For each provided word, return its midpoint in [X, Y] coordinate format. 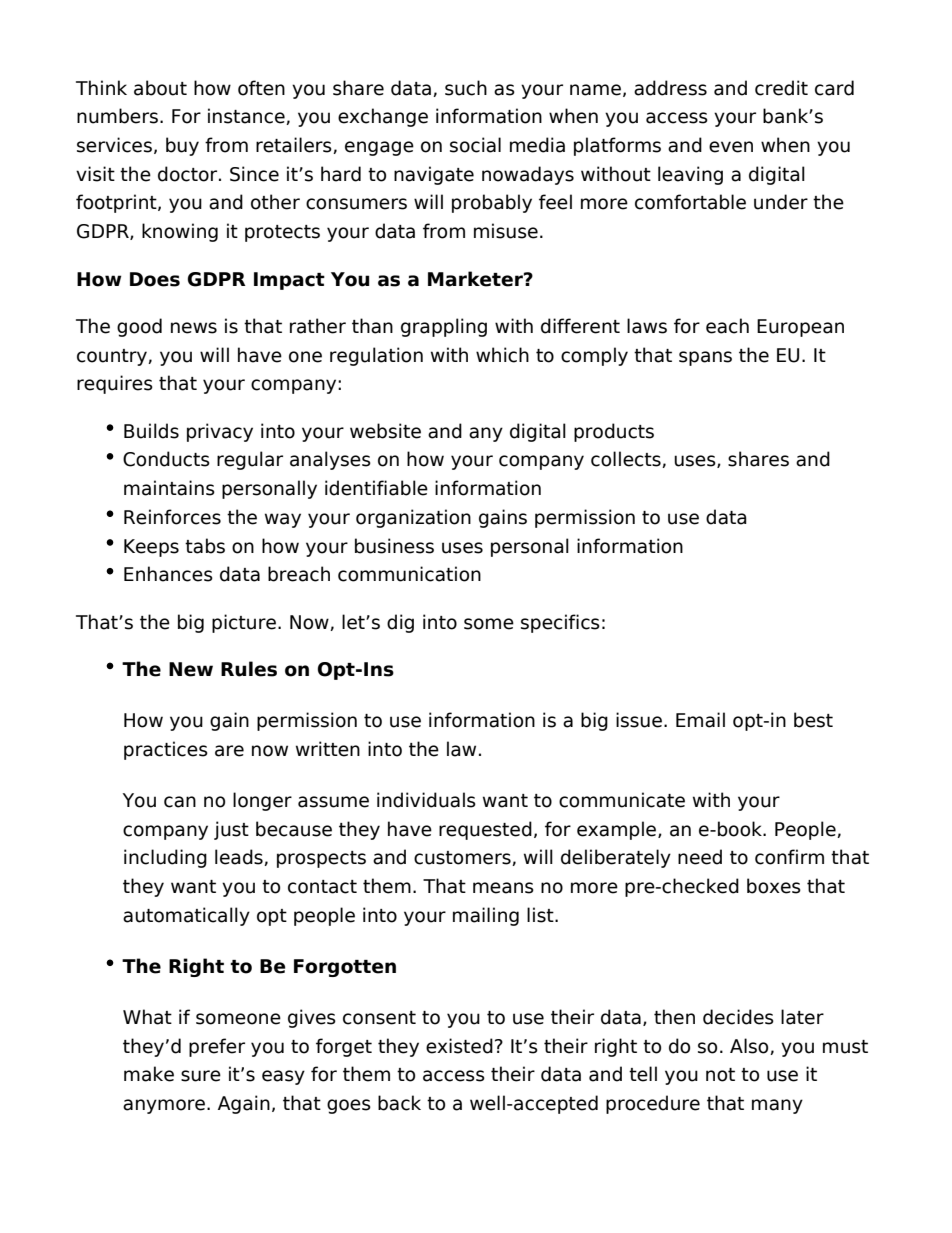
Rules [249, 669]
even [731, 147]
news [194, 328]
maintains [169, 488]
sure [201, 1076]
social [475, 145]
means [503, 888]
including [165, 858]
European [800, 328]
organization [413, 518]
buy [182, 146]
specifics [560, 623]
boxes [774, 886]
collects [627, 459]
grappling [444, 327]
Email [700, 720]
